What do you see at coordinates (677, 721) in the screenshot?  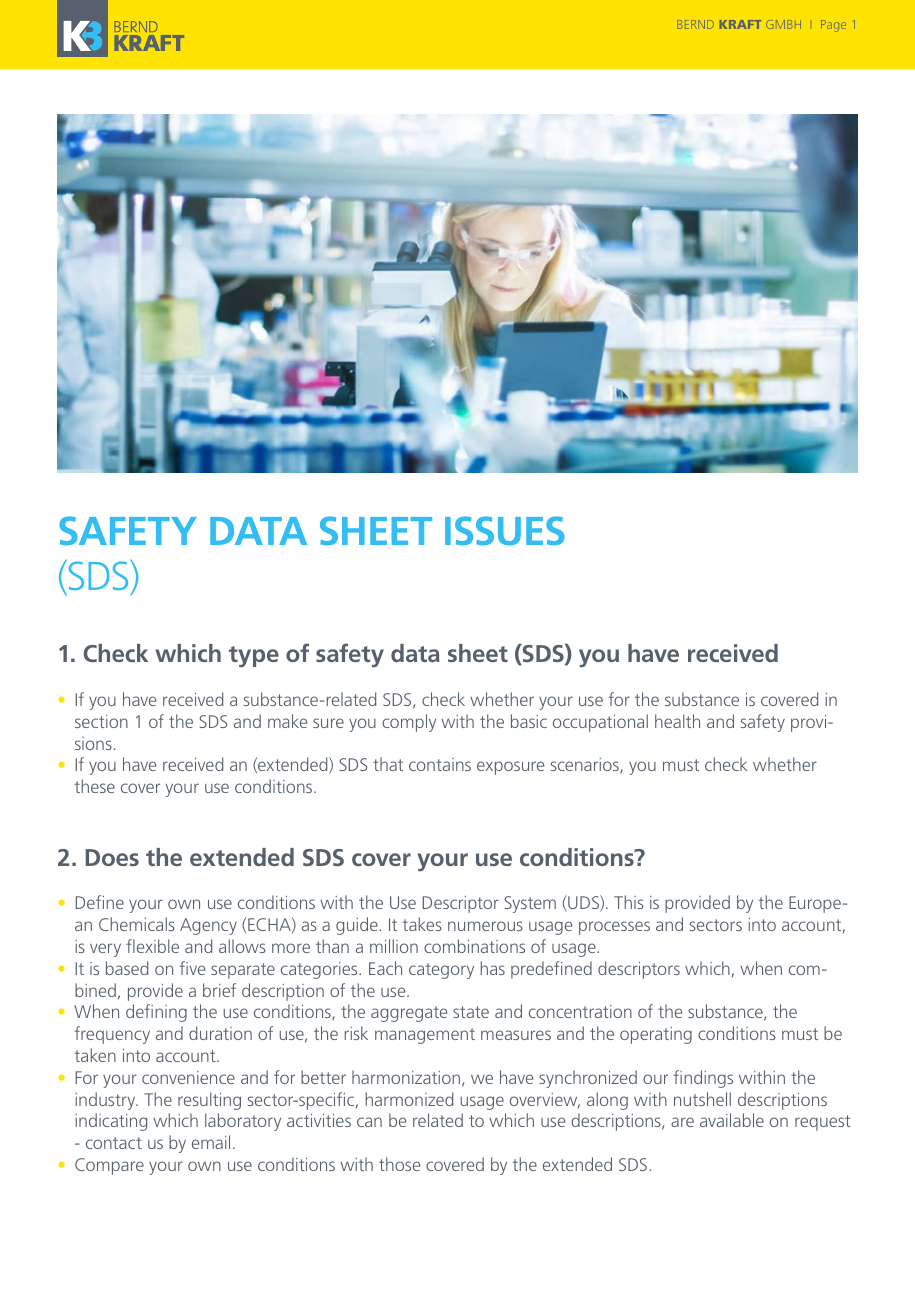 I see `health` at bounding box center [677, 721].
